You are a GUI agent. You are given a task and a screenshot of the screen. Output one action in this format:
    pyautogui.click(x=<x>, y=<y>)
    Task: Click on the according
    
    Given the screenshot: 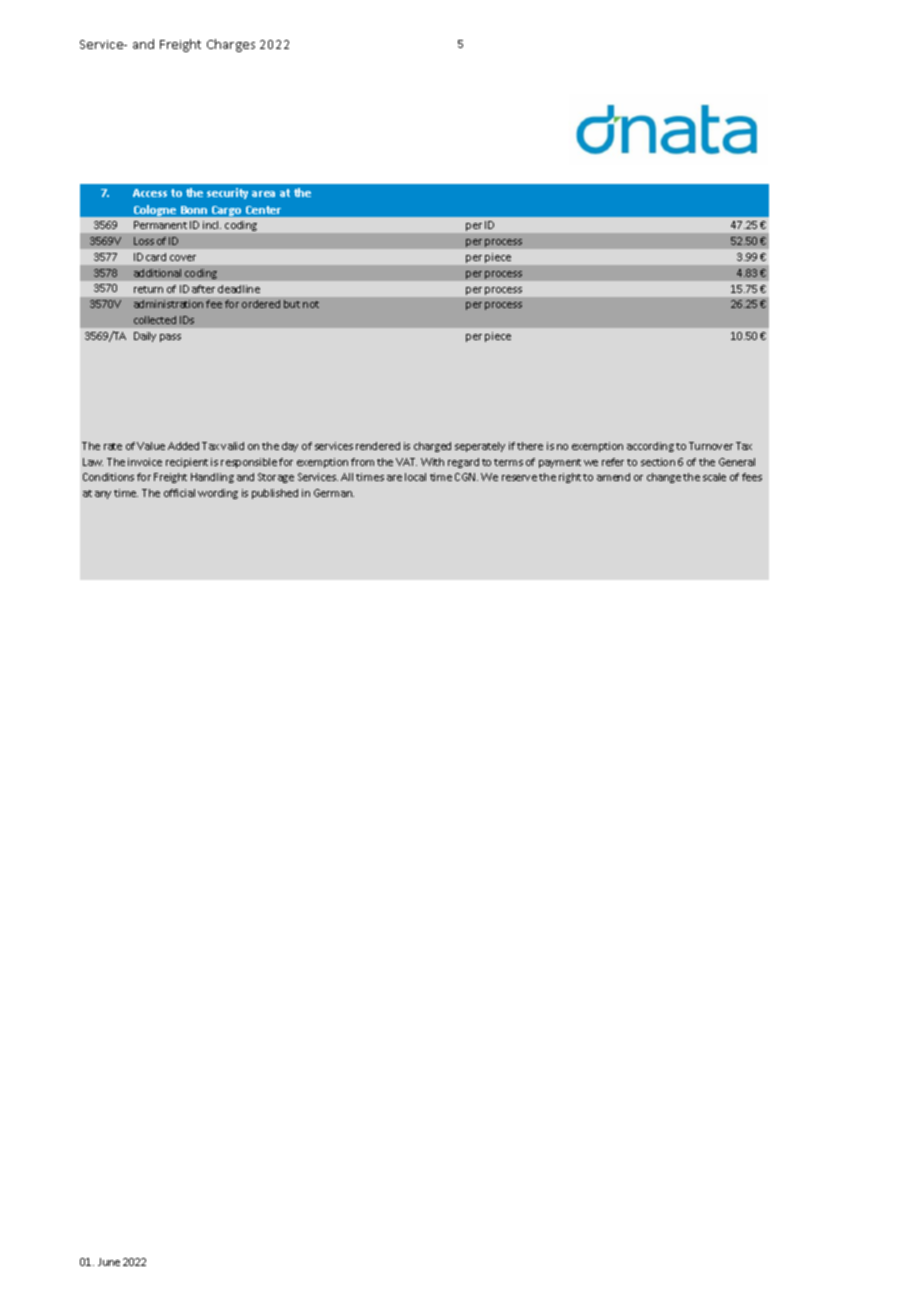 What is the action you would take?
    pyautogui.click(x=650, y=447)
